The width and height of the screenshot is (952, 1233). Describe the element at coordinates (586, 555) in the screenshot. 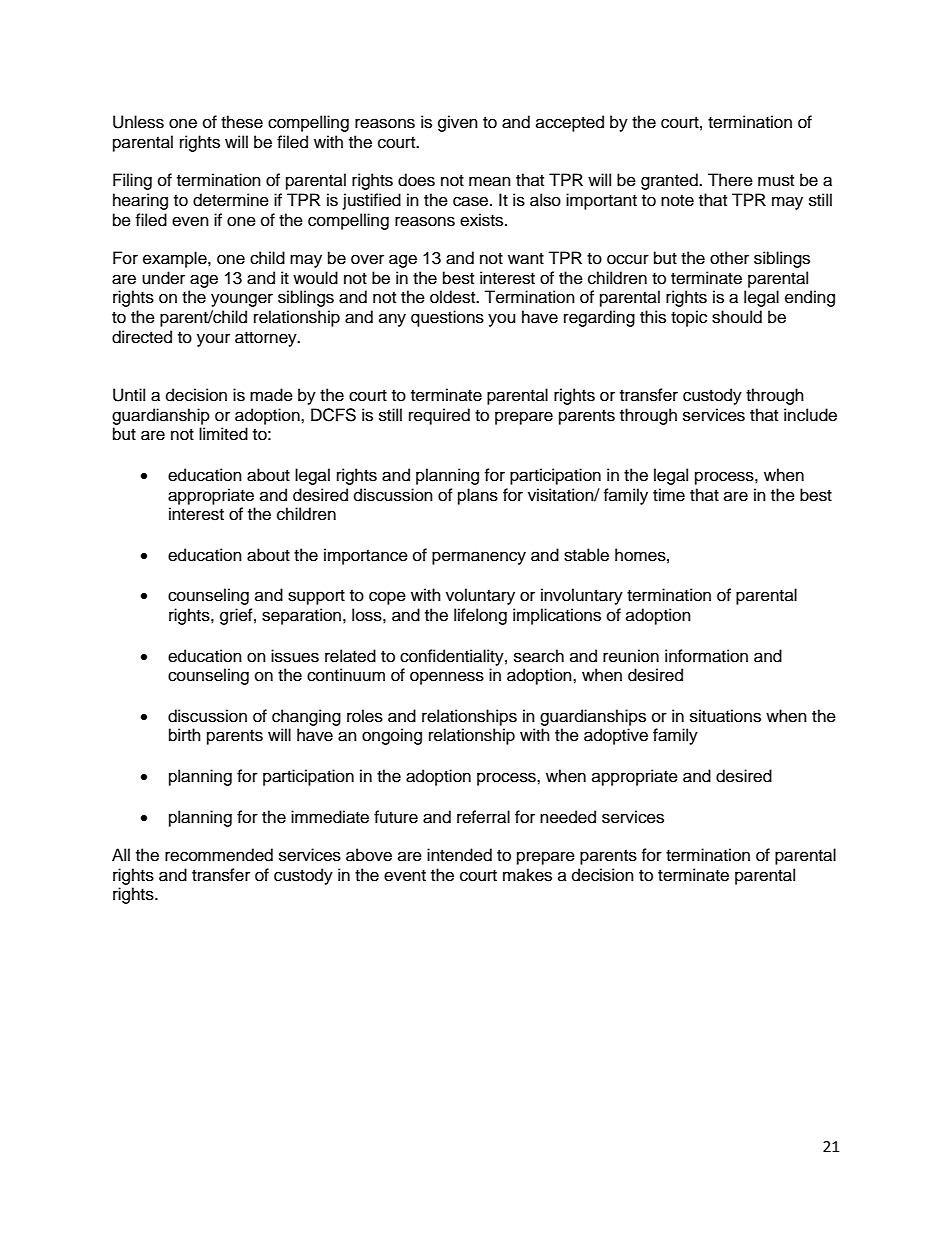

I see `stable` at that location.
